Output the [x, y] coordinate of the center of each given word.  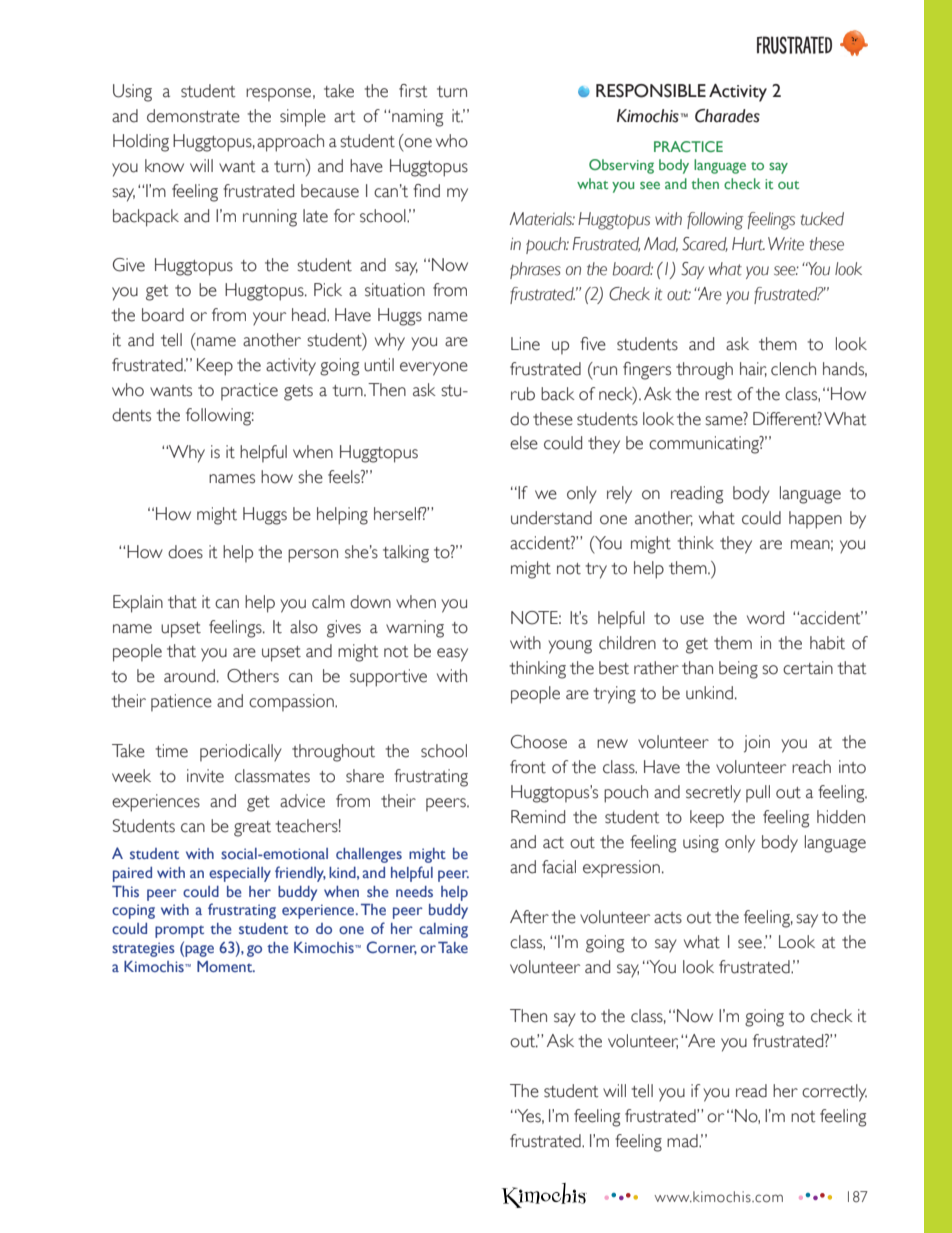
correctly [834, 1093]
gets [298, 393]
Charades [727, 116]
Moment [226, 966]
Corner [391, 948]
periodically [241, 753]
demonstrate [193, 116]
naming [417, 118]
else [524, 443]
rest [718, 395]
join [757, 744]
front [528, 767]
